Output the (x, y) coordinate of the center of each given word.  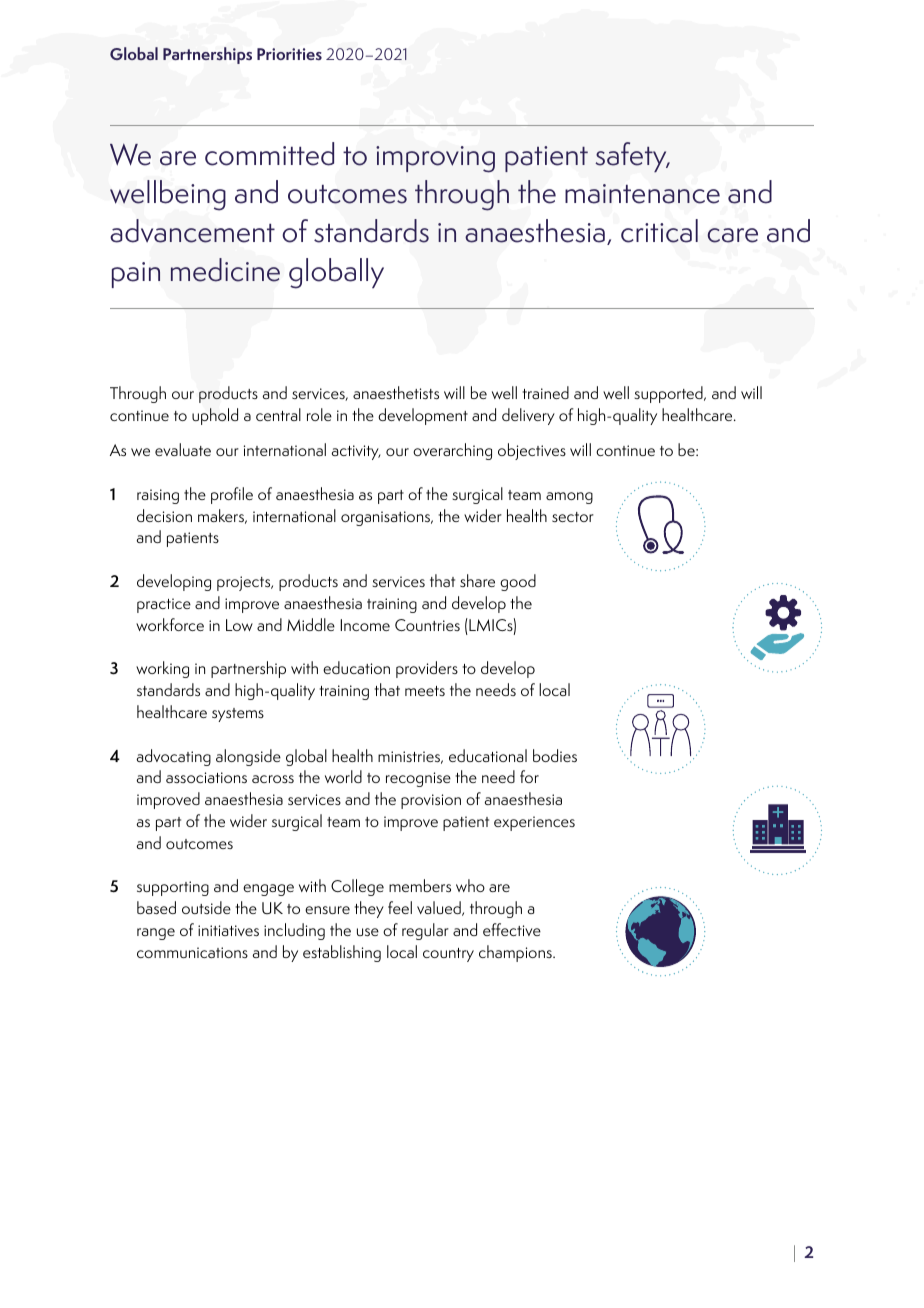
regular (425, 931)
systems (238, 715)
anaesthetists (396, 392)
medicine (225, 270)
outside (206, 907)
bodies (555, 755)
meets (425, 691)
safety (632, 157)
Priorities (289, 54)
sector (573, 517)
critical (659, 231)
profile (232, 495)
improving (435, 159)
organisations (386, 518)
